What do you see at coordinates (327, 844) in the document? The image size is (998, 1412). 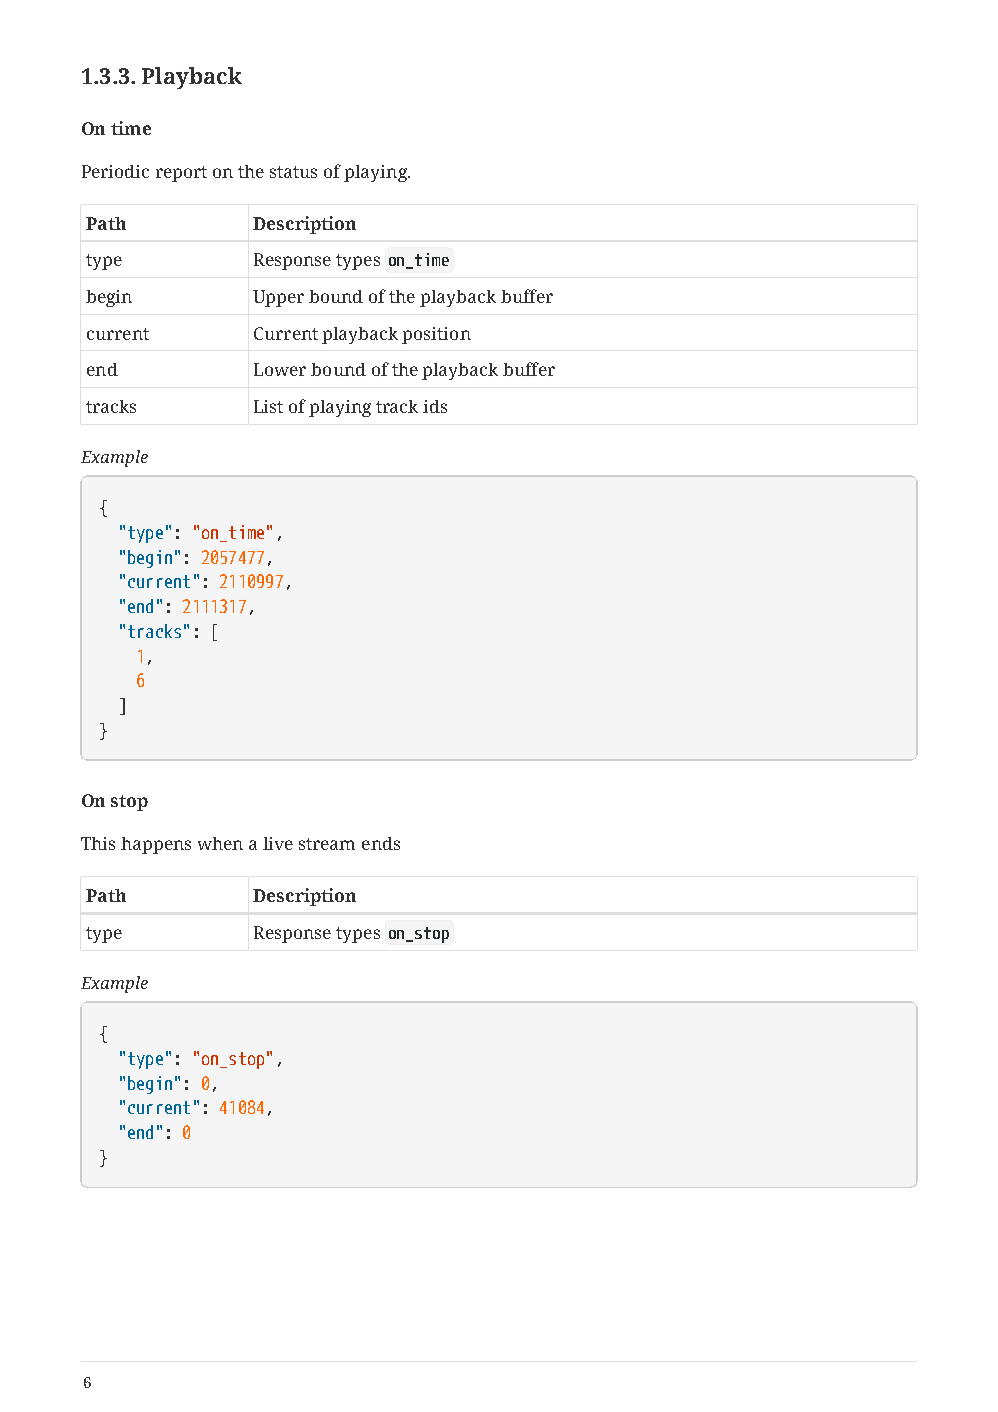 I see `stream` at bounding box center [327, 844].
